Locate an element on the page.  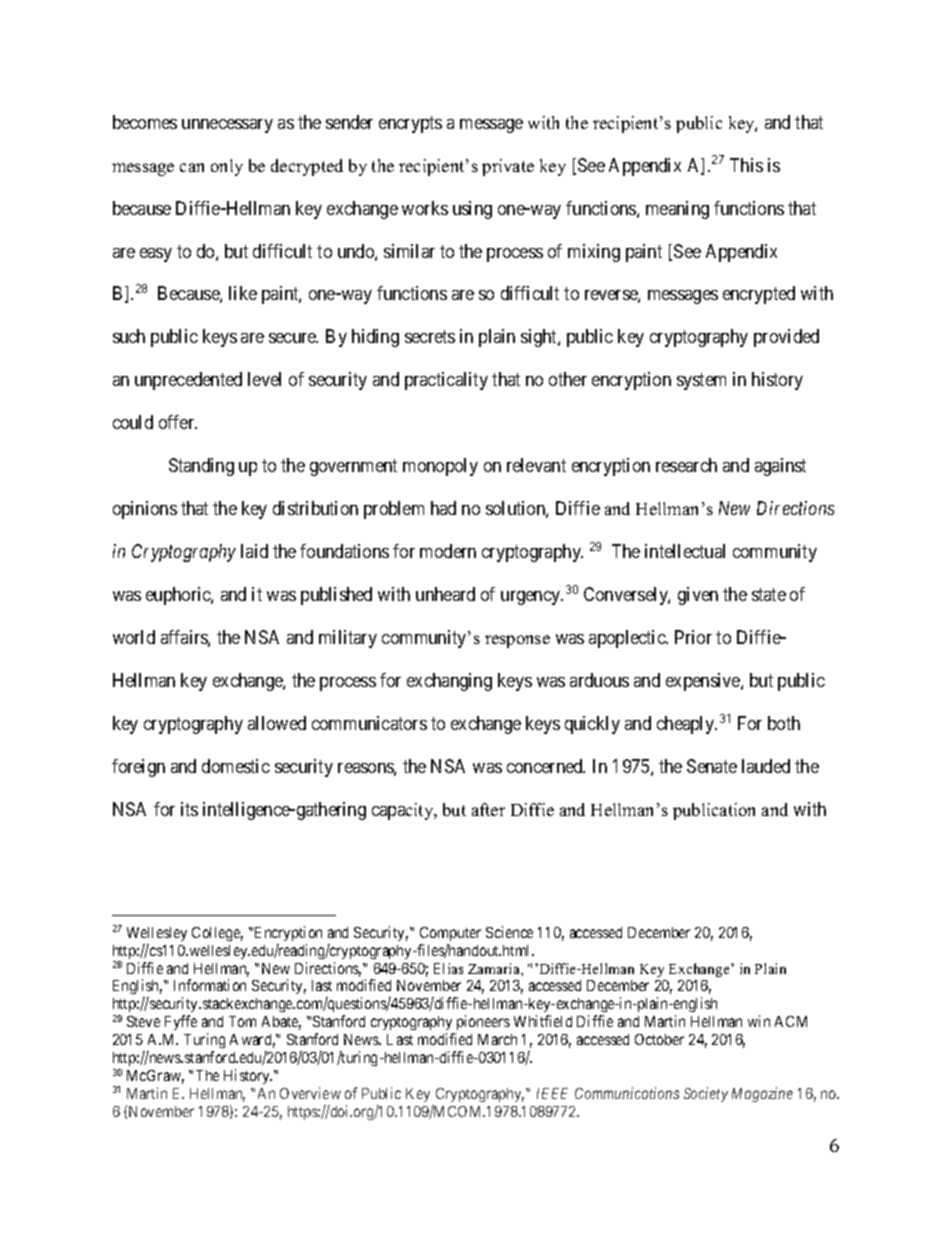
monopoly is located at coordinates (440, 467).
